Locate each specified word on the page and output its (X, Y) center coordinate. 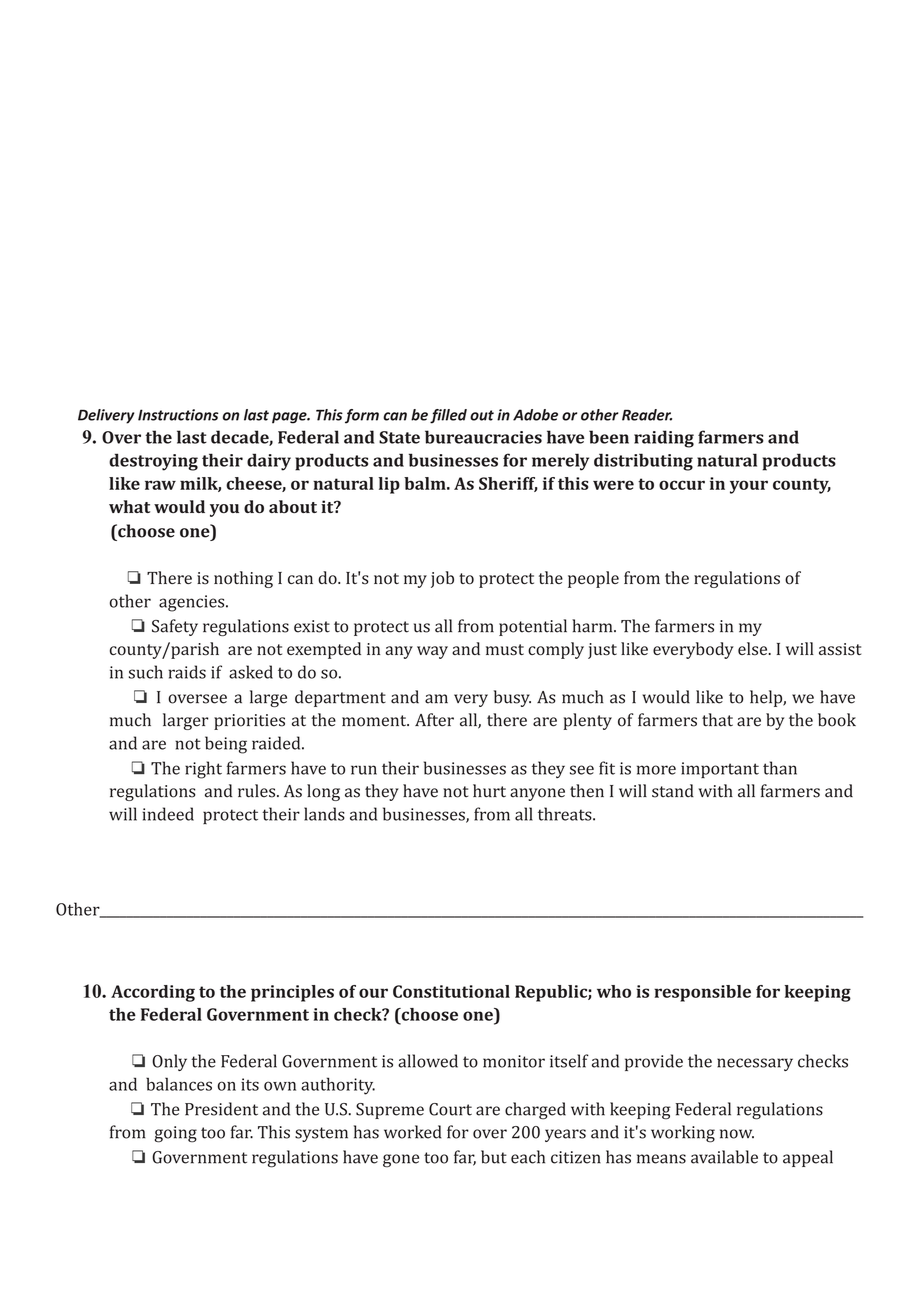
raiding (664, 439)
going (176, 1134)
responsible (702, 993)
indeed (168, 814)
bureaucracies (483, 437)
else (754, 649)
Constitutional (451, 991)
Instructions (178, 415)
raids (187, 672)
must (505, 650)
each (528, 1157)
